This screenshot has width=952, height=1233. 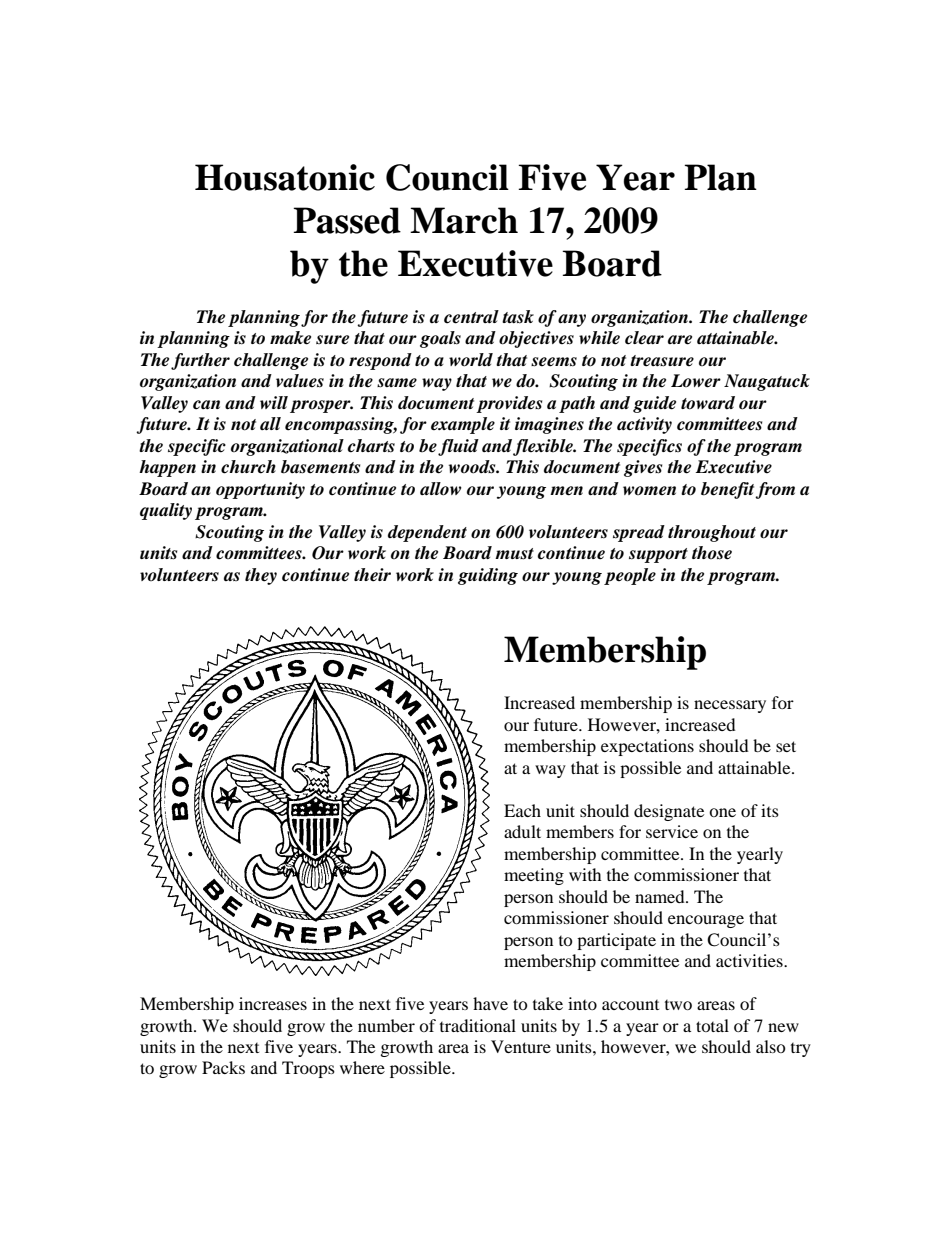 What do you see at coordinates (223, 1067) in the screenshot?
I see `Packs` at bounding box center [223, 1067].
